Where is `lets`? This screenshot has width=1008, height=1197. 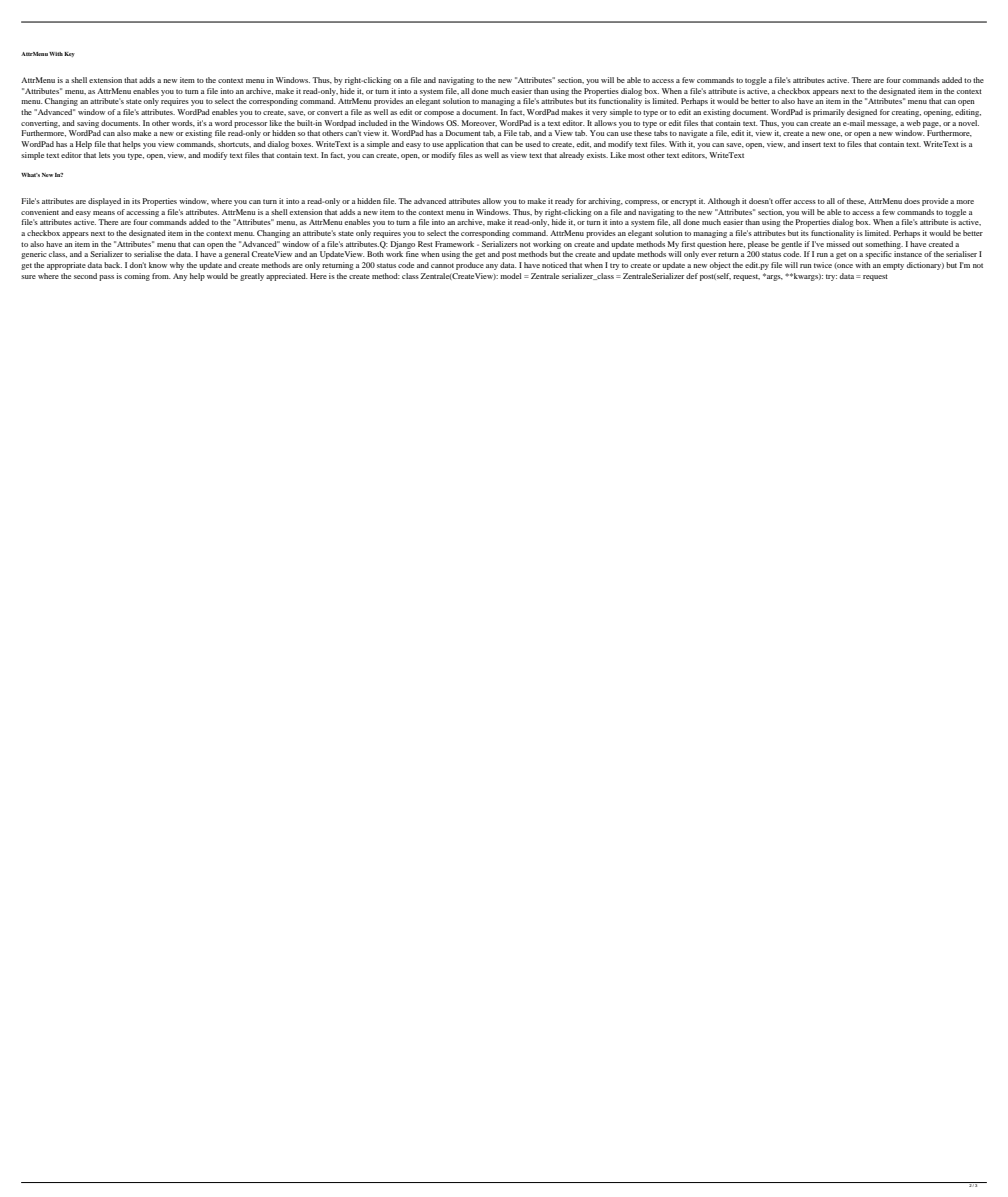
lets is located at coordinates (104, 155).
